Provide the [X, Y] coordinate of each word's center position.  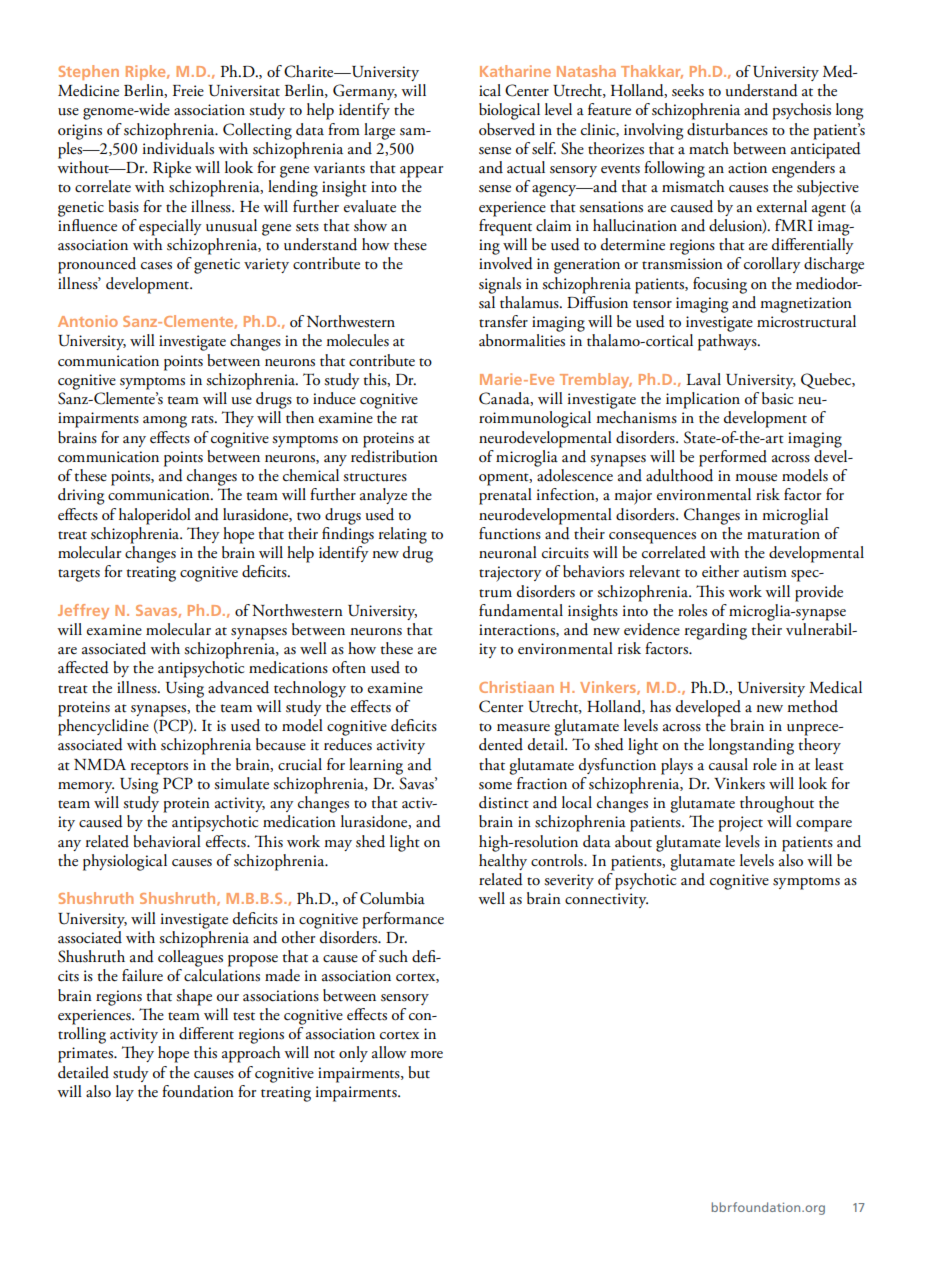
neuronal [508, 552]
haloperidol [155, 516]
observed [507, 129]
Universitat [244, 91]
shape [194, 997]
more [426, 1054]
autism [765, 572]
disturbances [727, 129]
